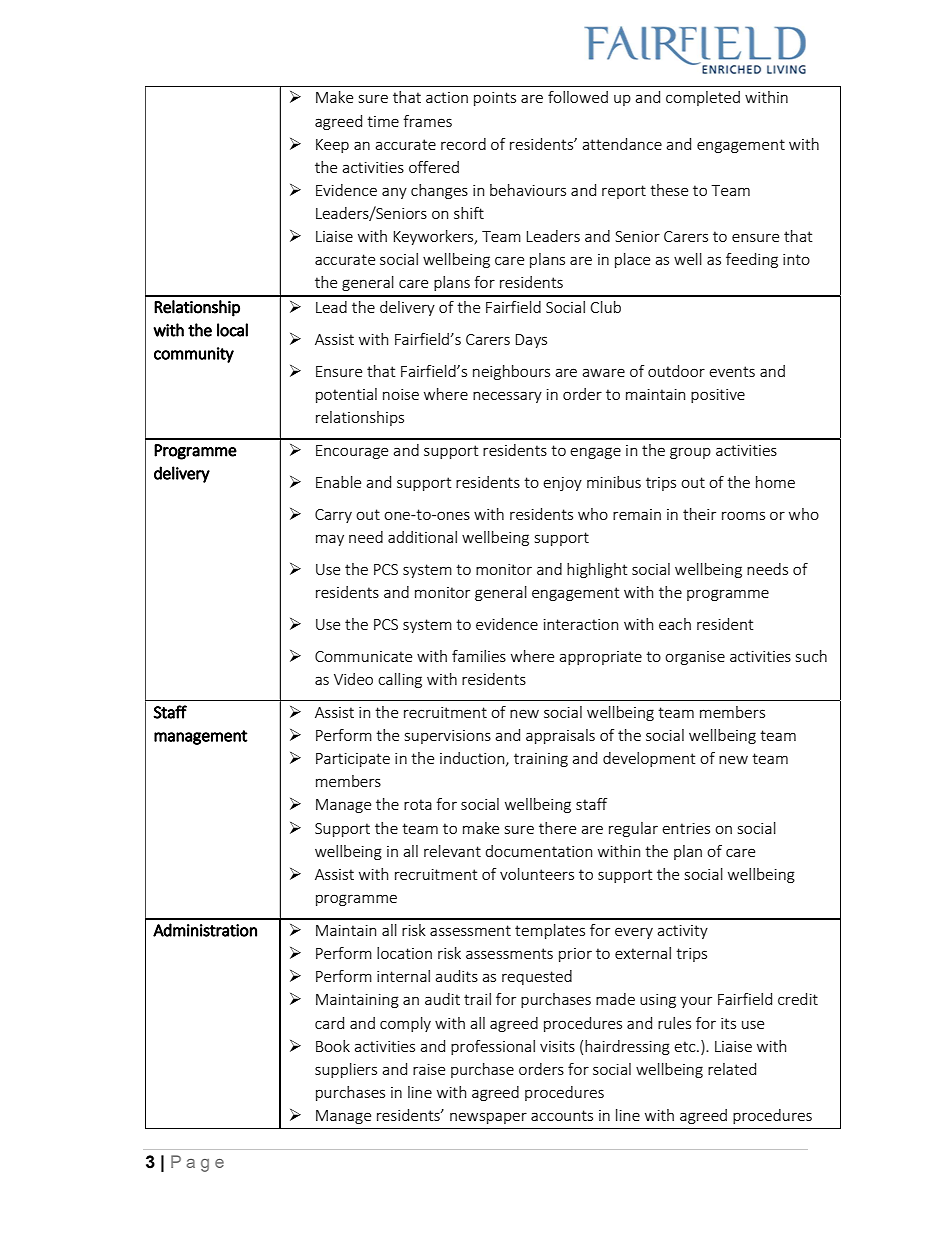 This screenshot has width=952, height=1233. I want to click on completed, so click(703, 98).
